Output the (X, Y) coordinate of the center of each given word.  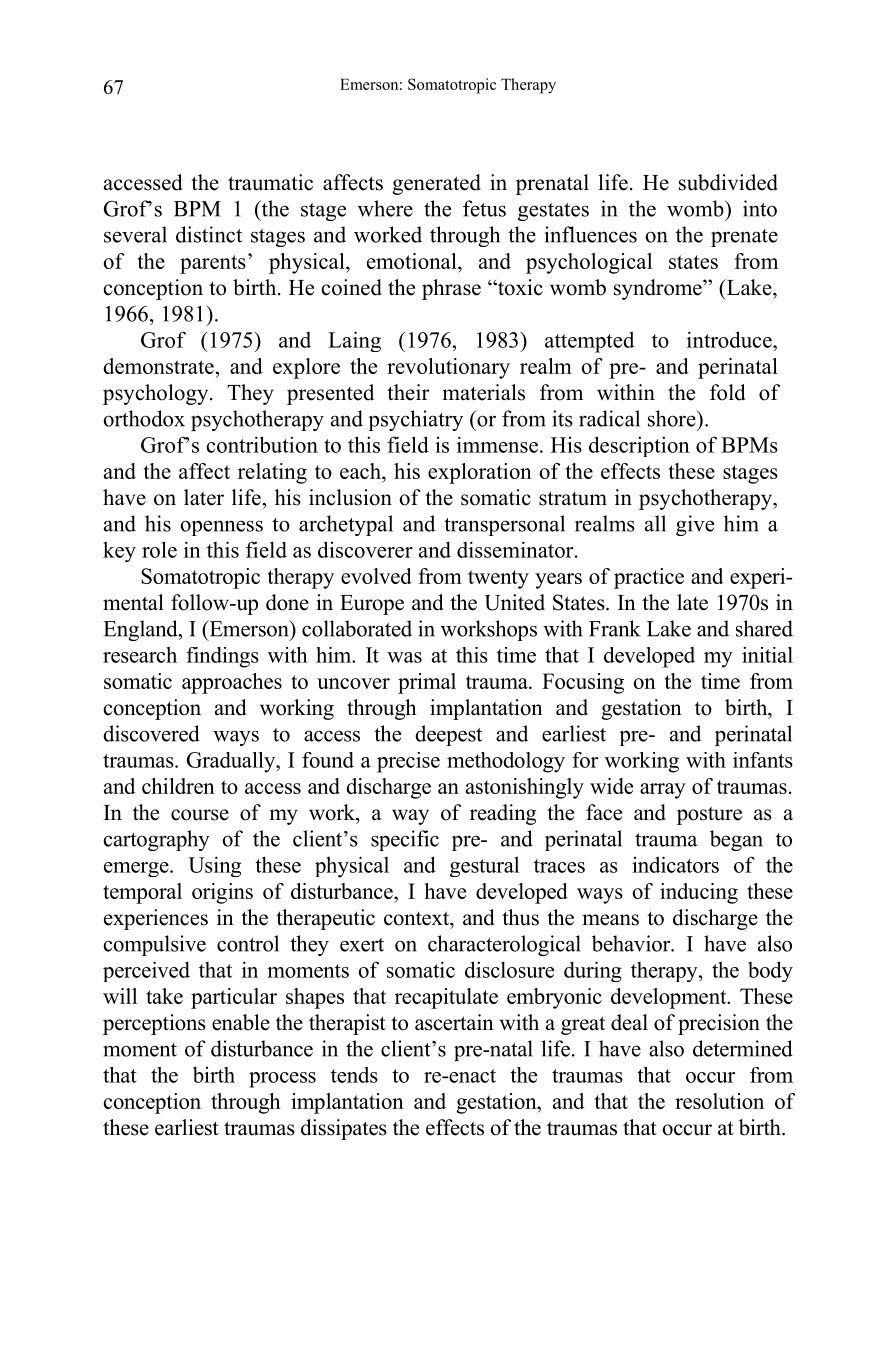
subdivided (728, 182)
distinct (209, 234)
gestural (484, 866)
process (282, 1080)
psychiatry (416, 420)
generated (436, 184)
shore (673, 418)
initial (767, 655)
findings (222, 657)
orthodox (144, 418)
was (404, 657)
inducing (699, 893)
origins (222, 893)
